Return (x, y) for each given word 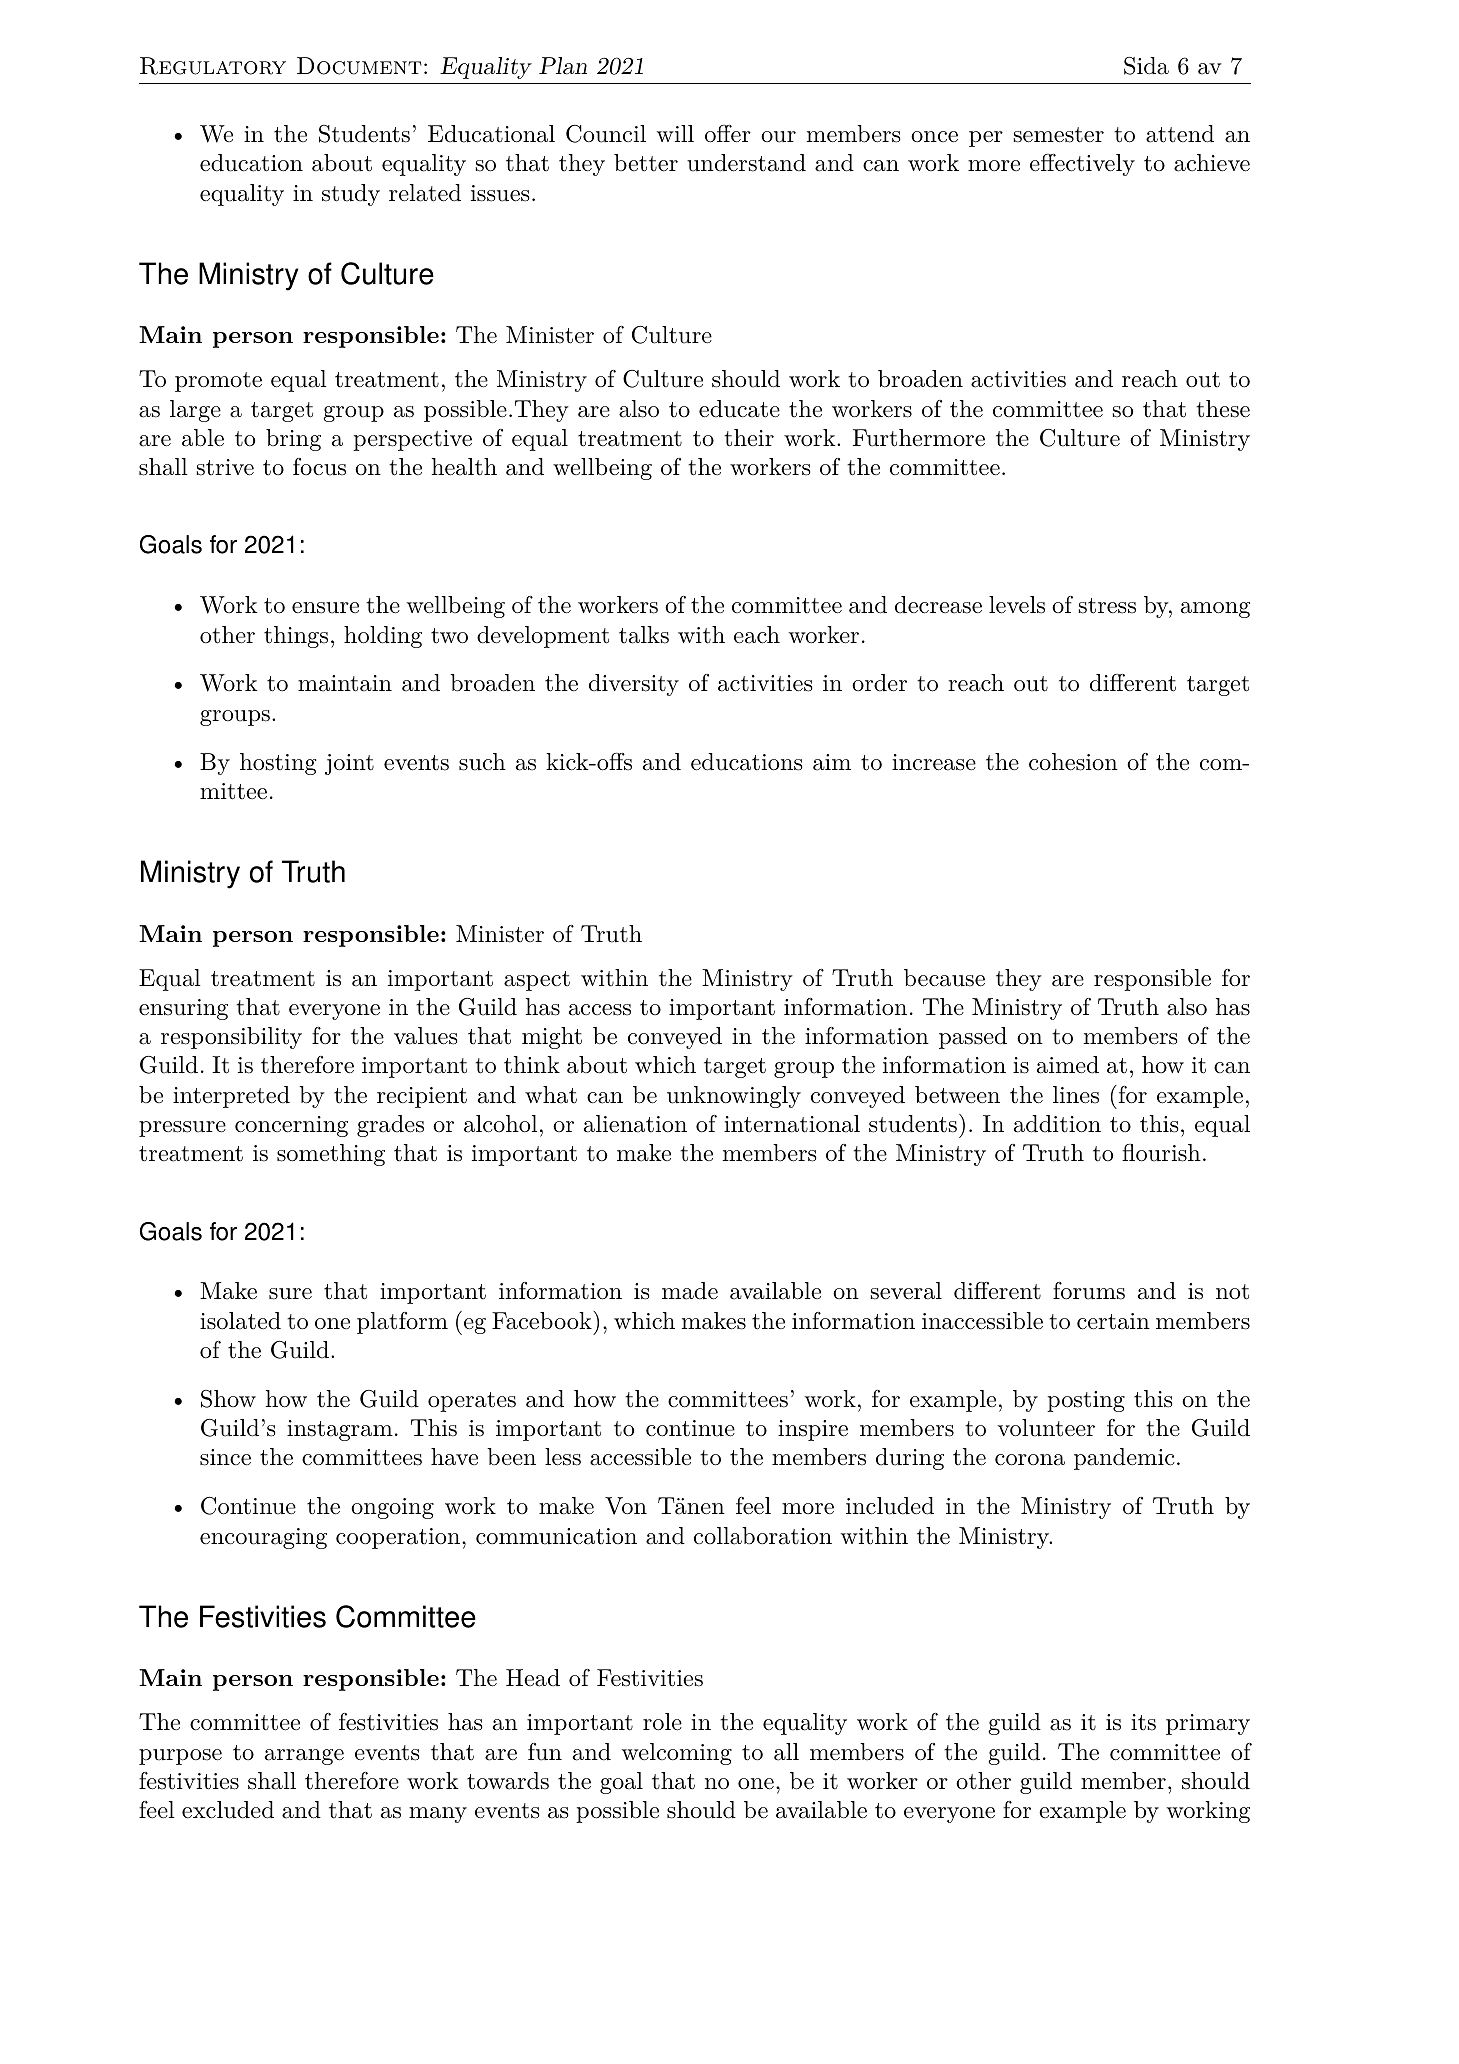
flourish (1161, 1153)
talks (644, 635)
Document (359, 66)
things (296, 637)
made (690, 1291)
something (331, 1155)
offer (728, 134)
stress (1107, 606)
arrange (304, 1757)
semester (1059, 135)
